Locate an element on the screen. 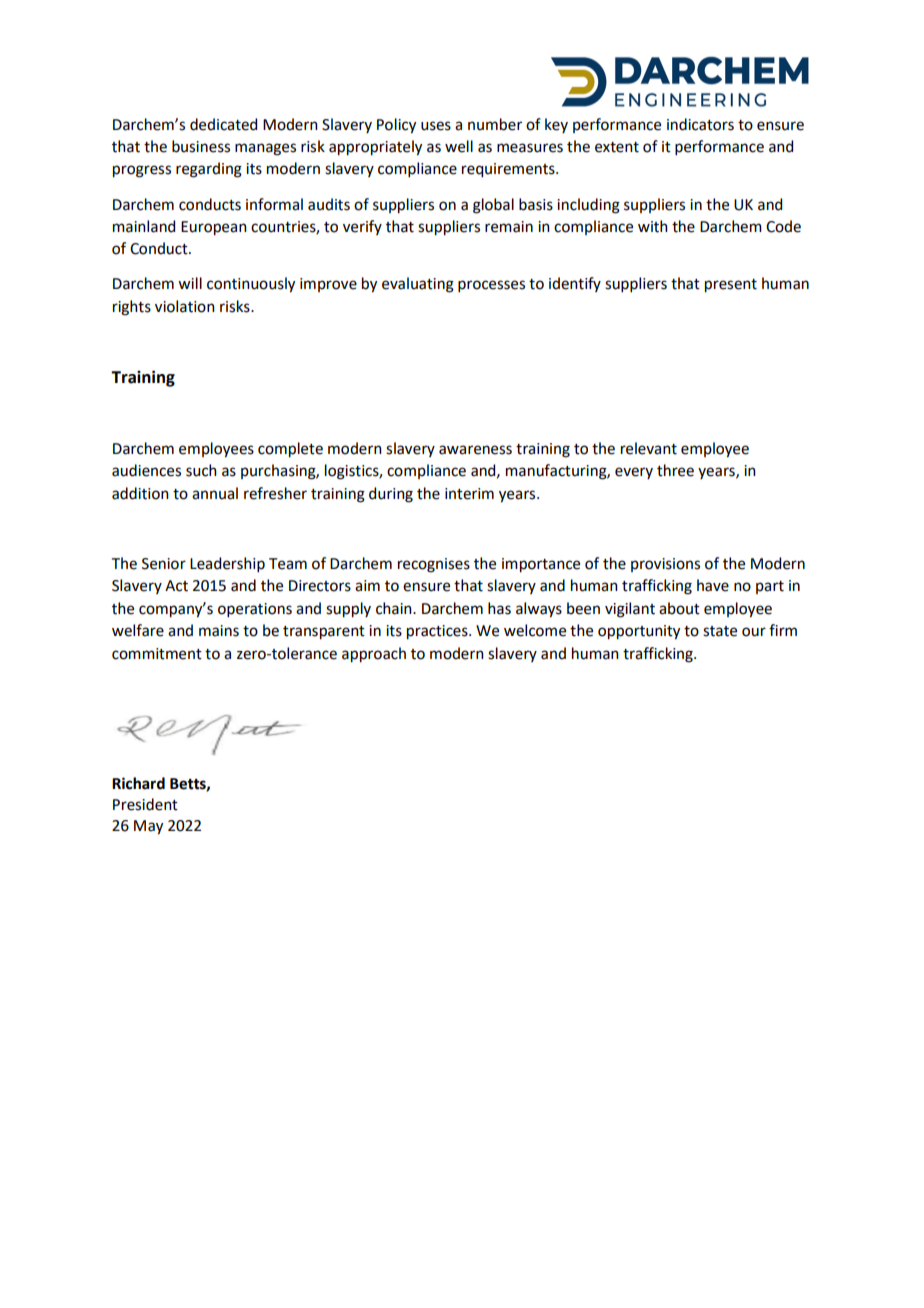 This screenshot has width=924, height=1308. processes is located at coordinates (491, 286).
